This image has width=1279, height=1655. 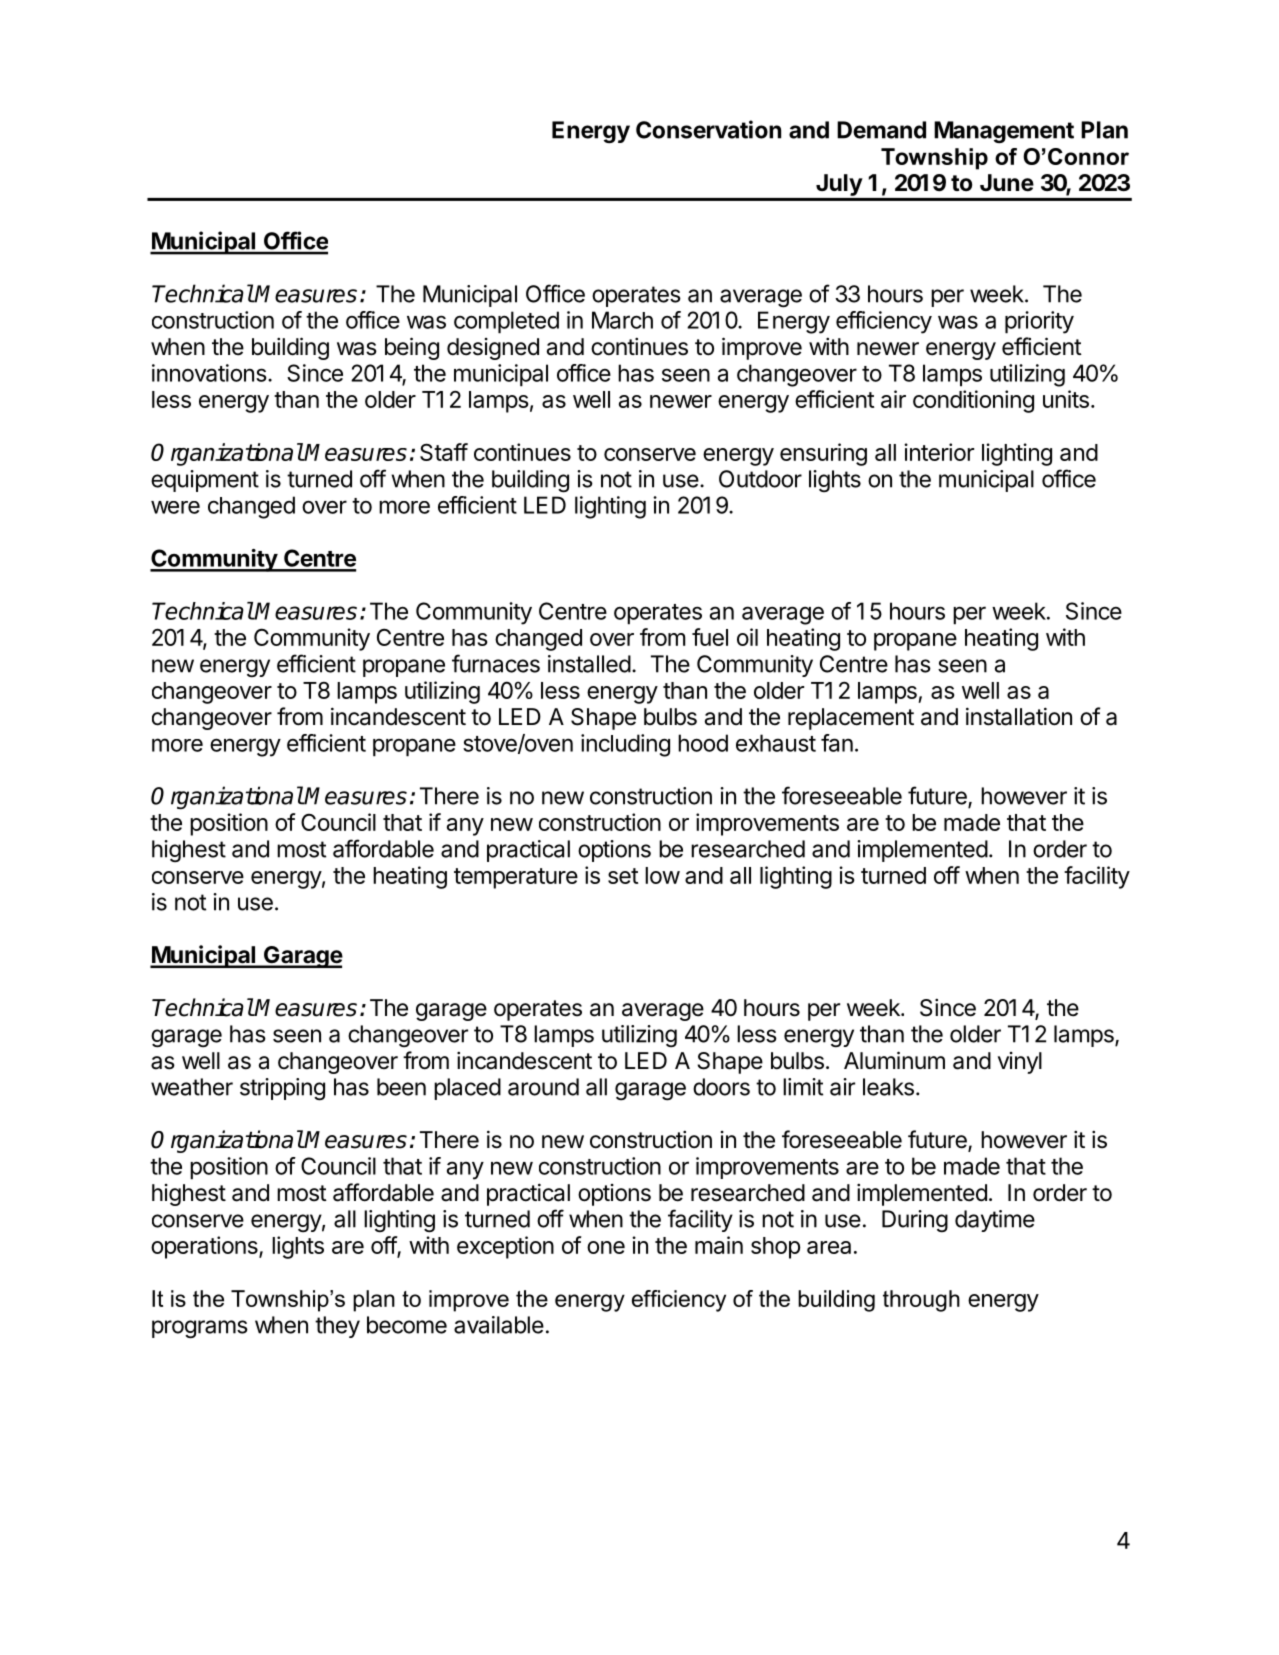 What do you see at coordinates (939, 452) in the image?
I see `interior` at bounding box center [939, 452].
